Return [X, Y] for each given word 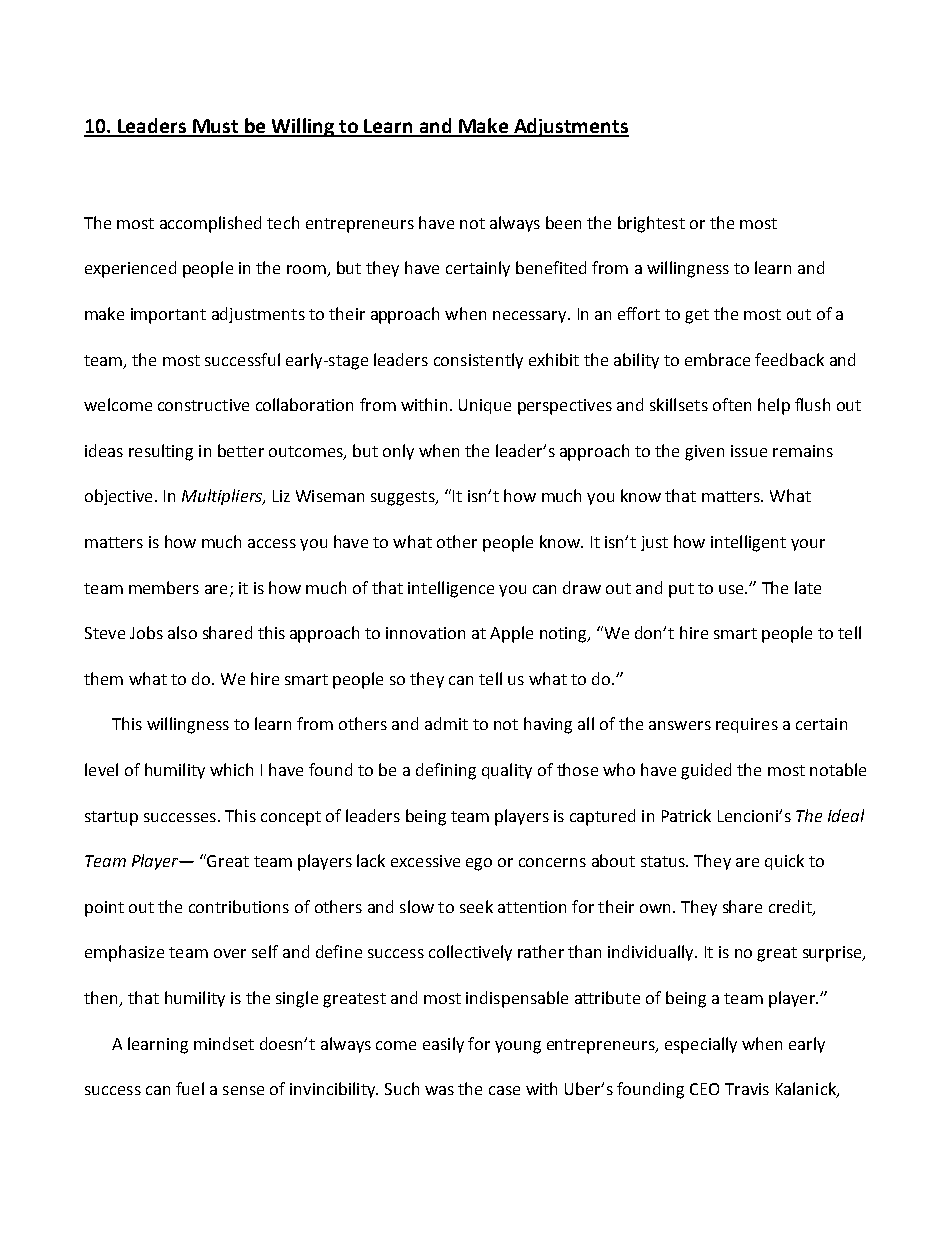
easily [443, 1045]
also [182, 632]
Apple [511, 634]
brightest [651, 224]
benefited [551, 267]
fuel [190, 1088]
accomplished [210, 224]
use [732, 589]
